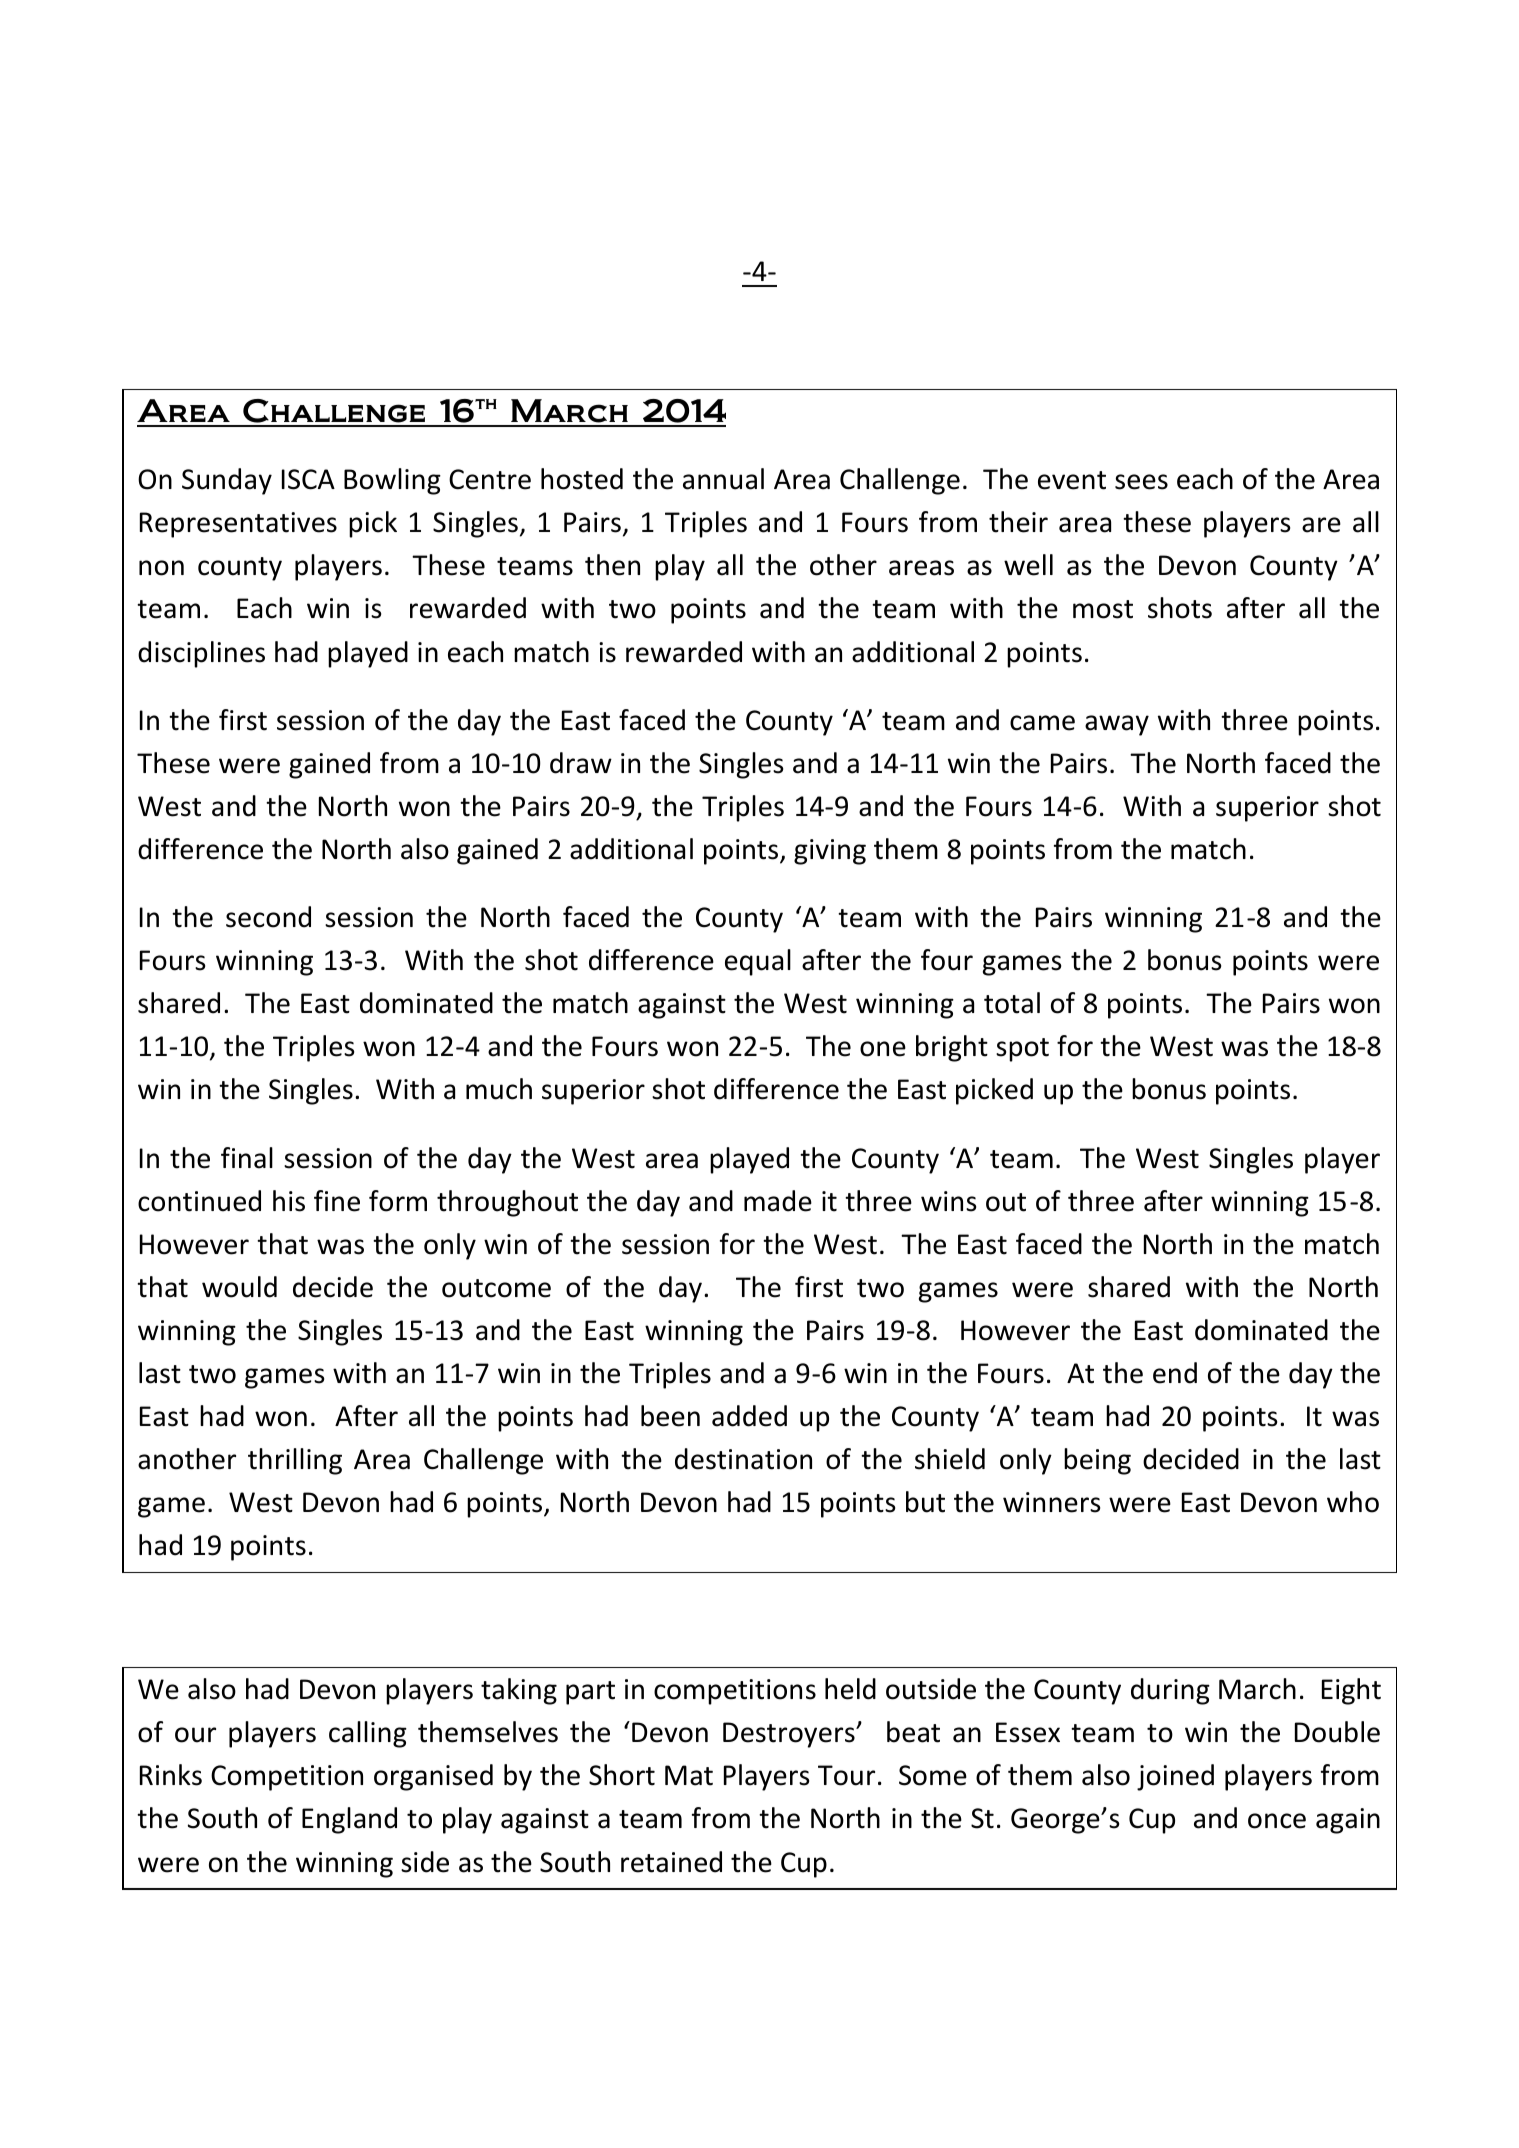 The width and height of the screenshot is (1519, 2148). I want to click on destination, so click(743, 1459).
